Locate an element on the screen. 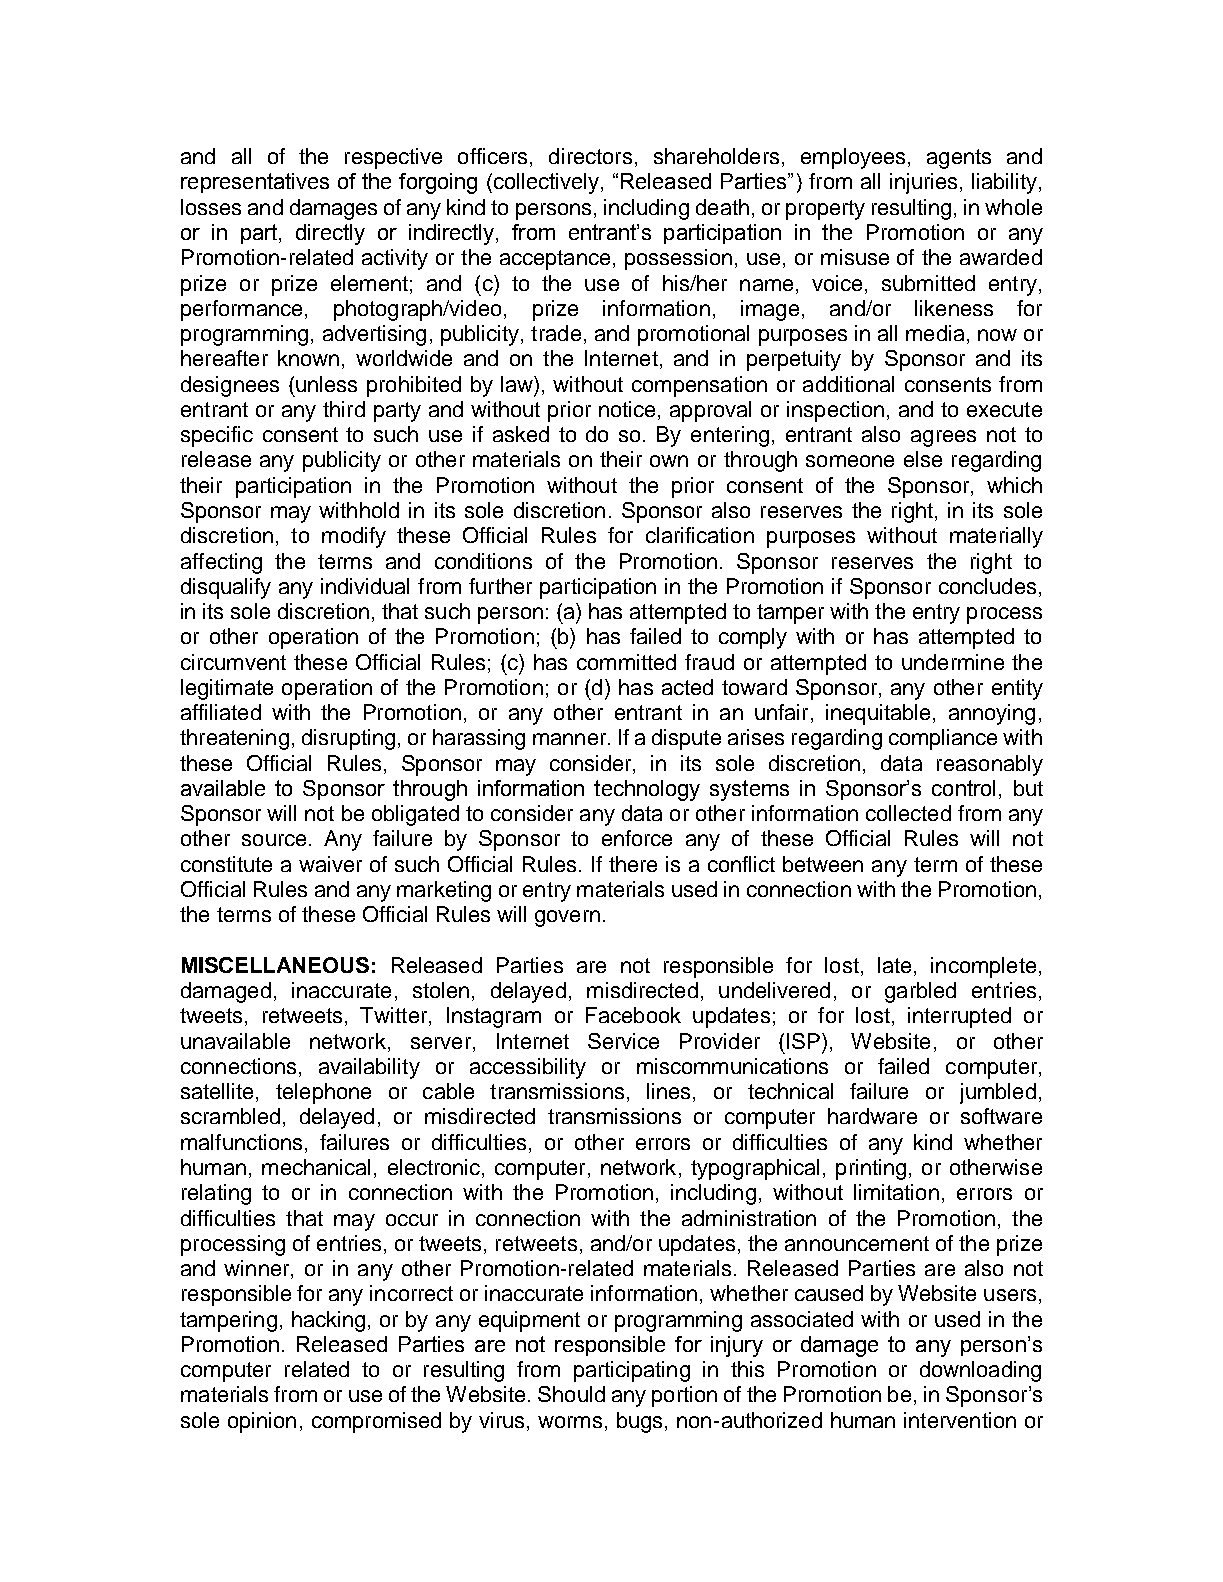 The image size is (1223, 1582). control is located at coordinates (963, 788).
